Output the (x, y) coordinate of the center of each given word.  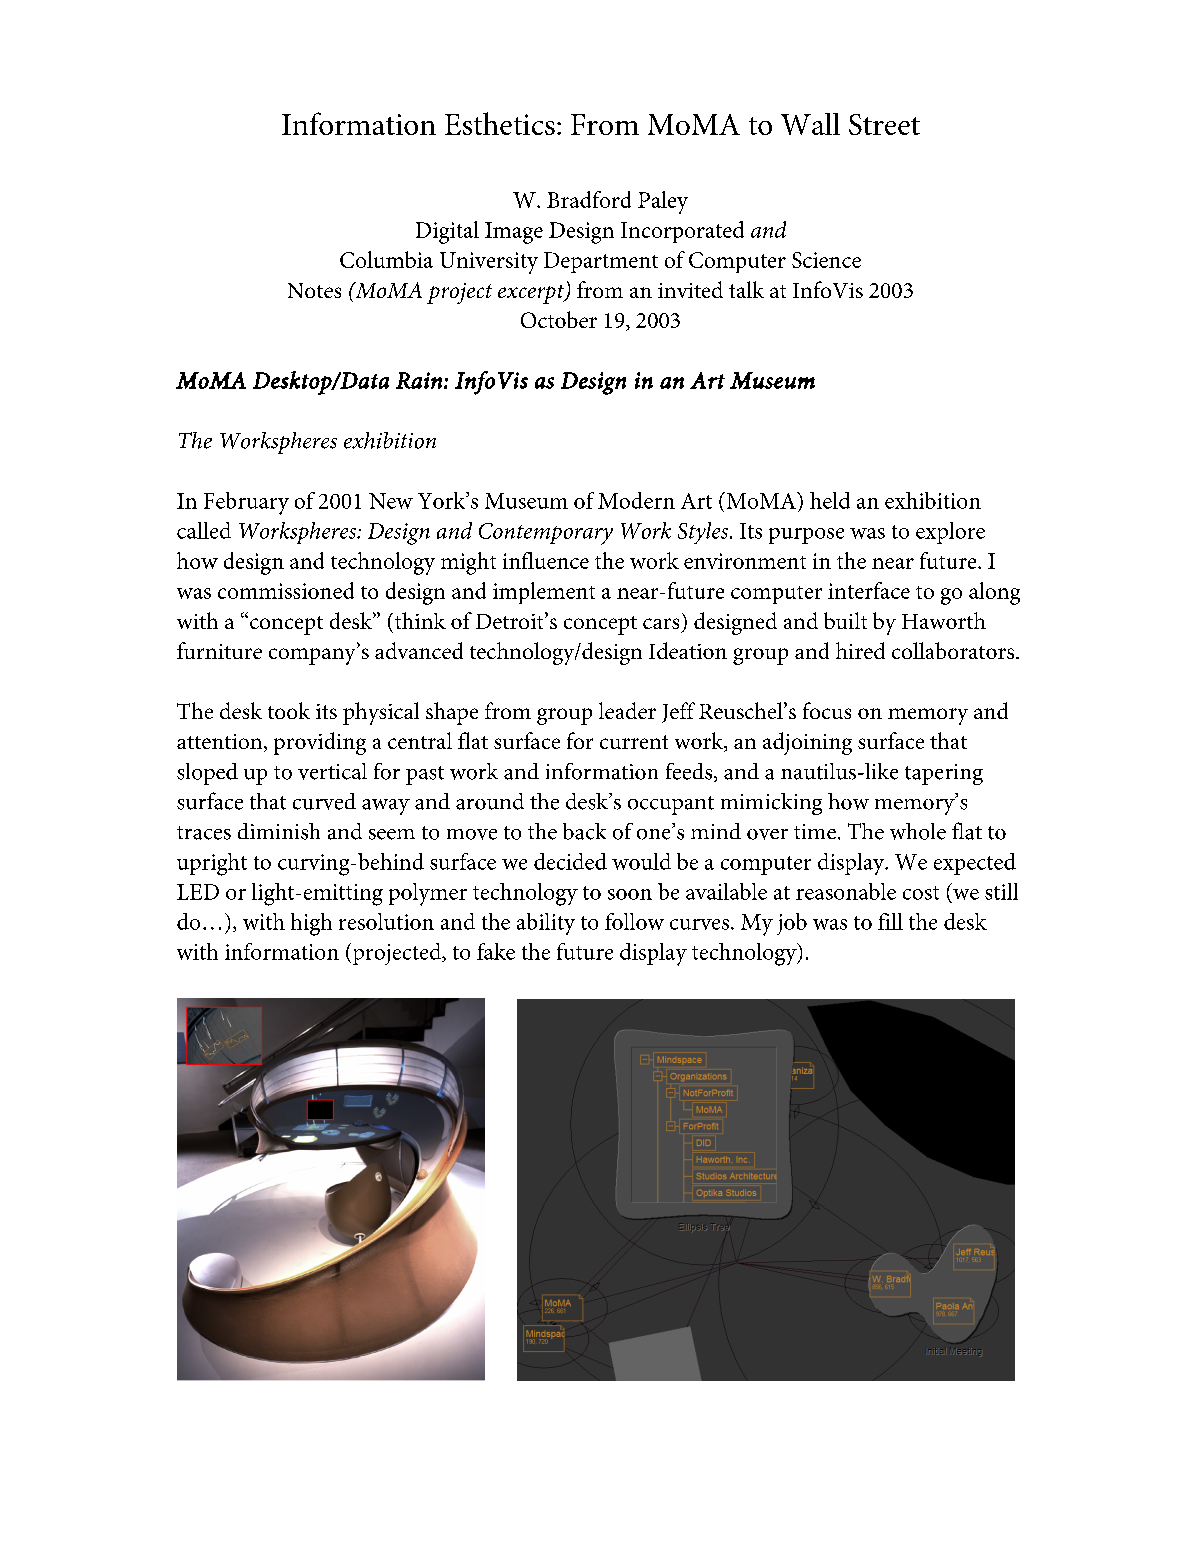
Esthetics (500, 123)
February (246, 503)
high (311, 924)
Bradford (589, 199)
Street (884, 124)
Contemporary (546, 534)
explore (950, 533)
